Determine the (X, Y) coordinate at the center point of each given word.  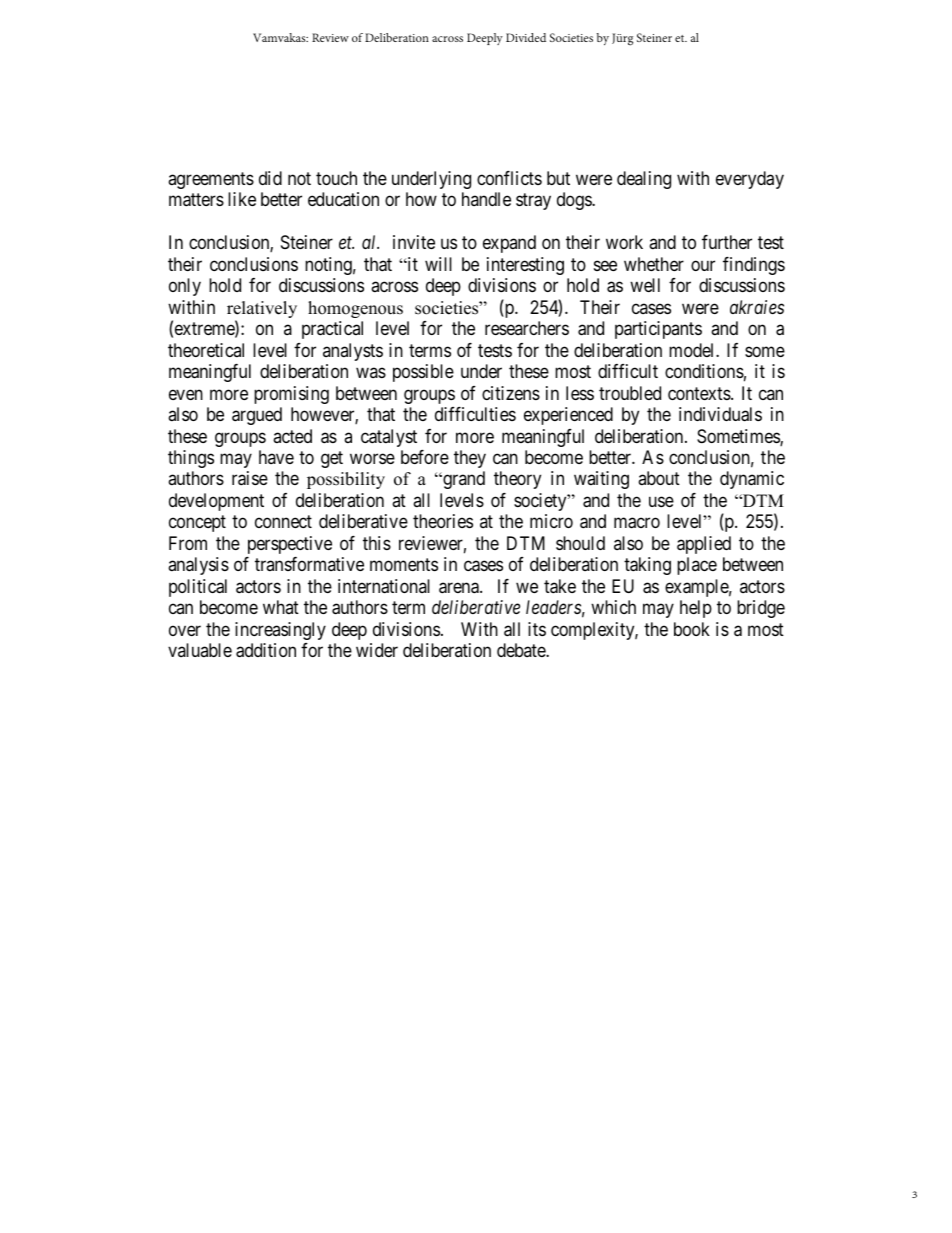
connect (283, 522)
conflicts (509, 178)
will (438, 264)
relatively (262, 311)
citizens (511, 393)
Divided (526, 37)
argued (257, 416)
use (661, 501)
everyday (750, 180)
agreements (211, 180)
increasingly (280, 631)
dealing (644, 180)
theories (443, 521)
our (703, 265)
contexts (699, 393)
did (270, 178)
